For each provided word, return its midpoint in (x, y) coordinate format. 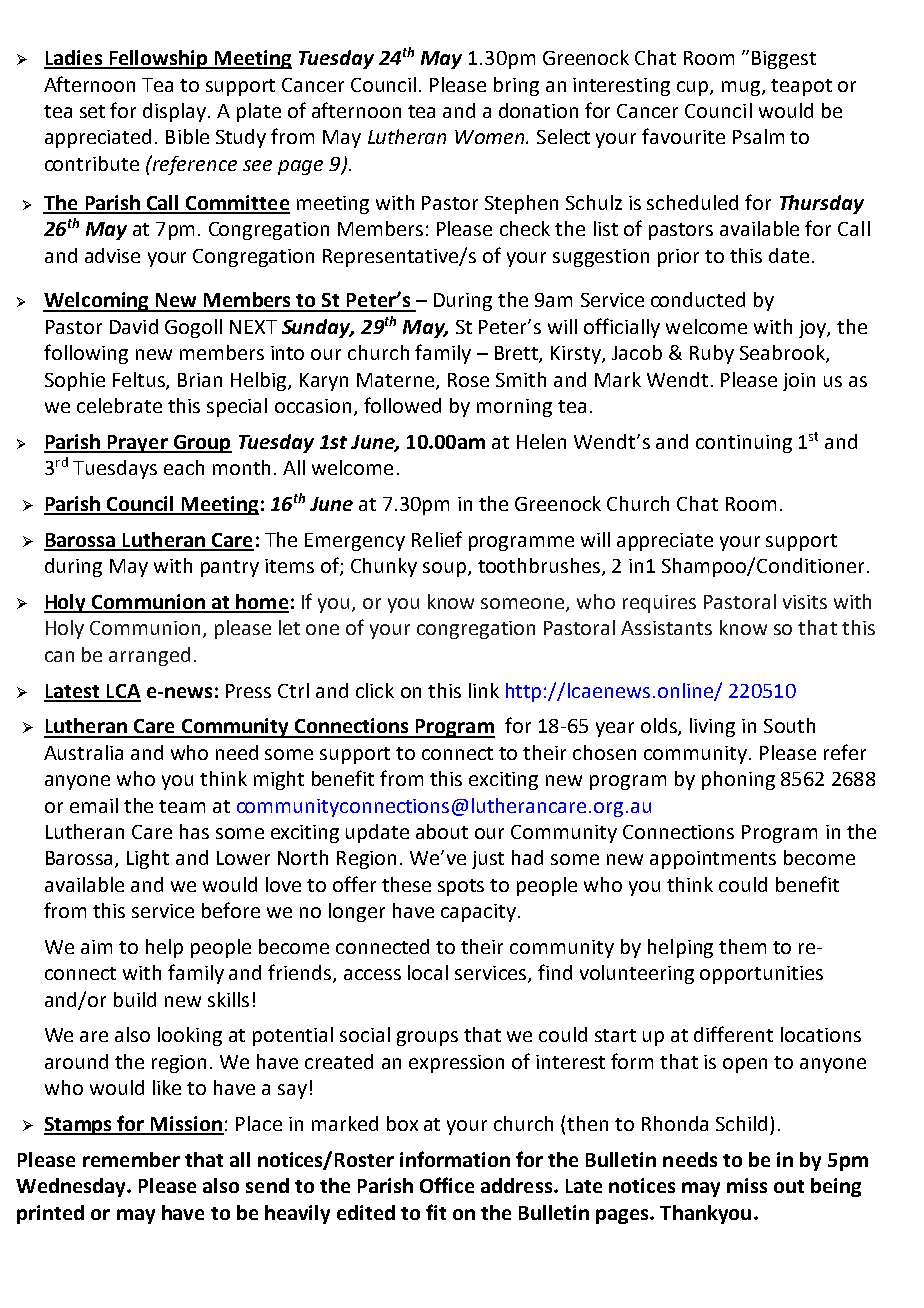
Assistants (666, 628)
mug (741, 88)
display (176, 112)
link (484, 690)
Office (447, 1185)
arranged (149, 656)
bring (516, 86)
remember (131, 1159)
